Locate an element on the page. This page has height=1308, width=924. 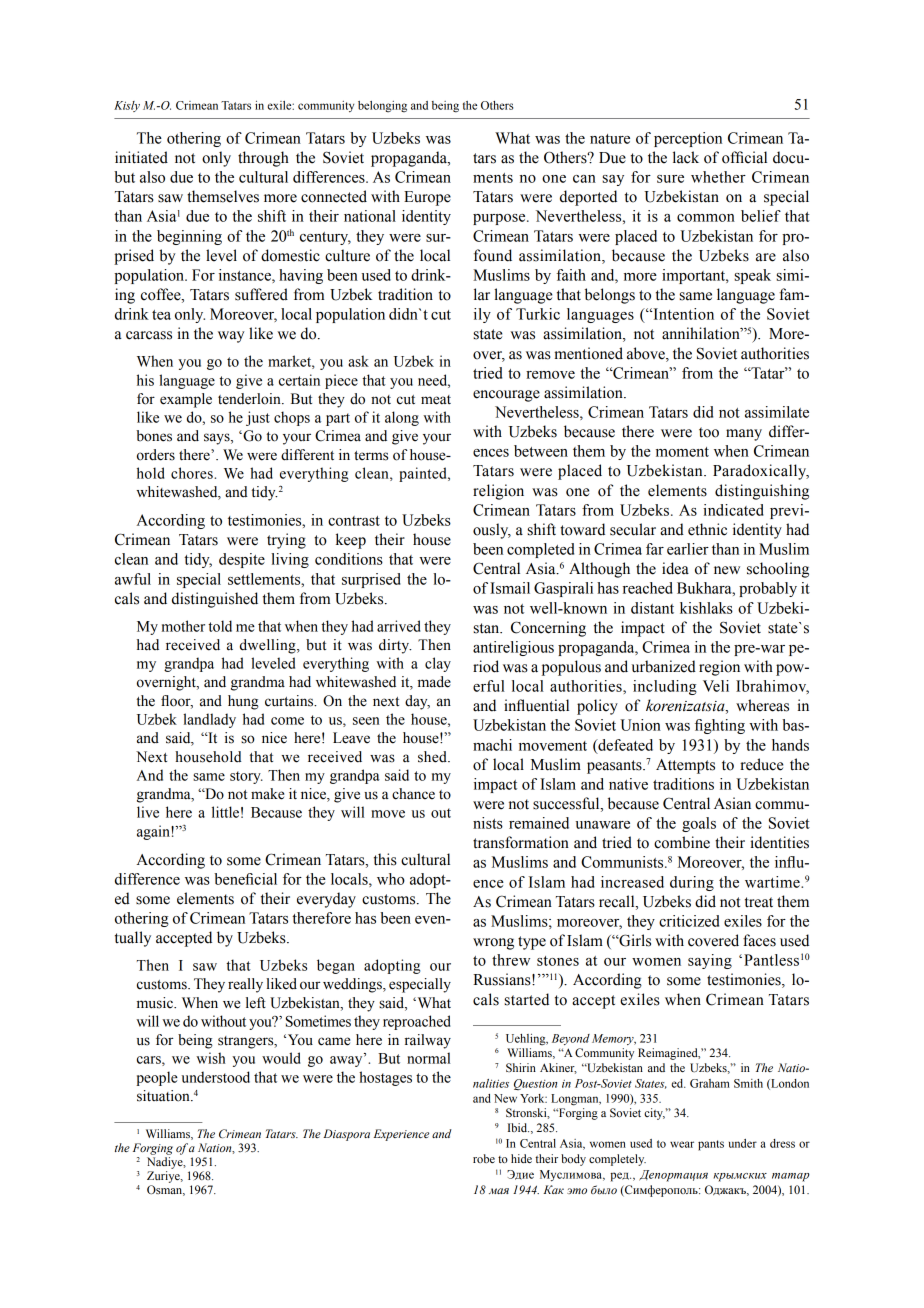
through is located at coordinates (263, 159).
